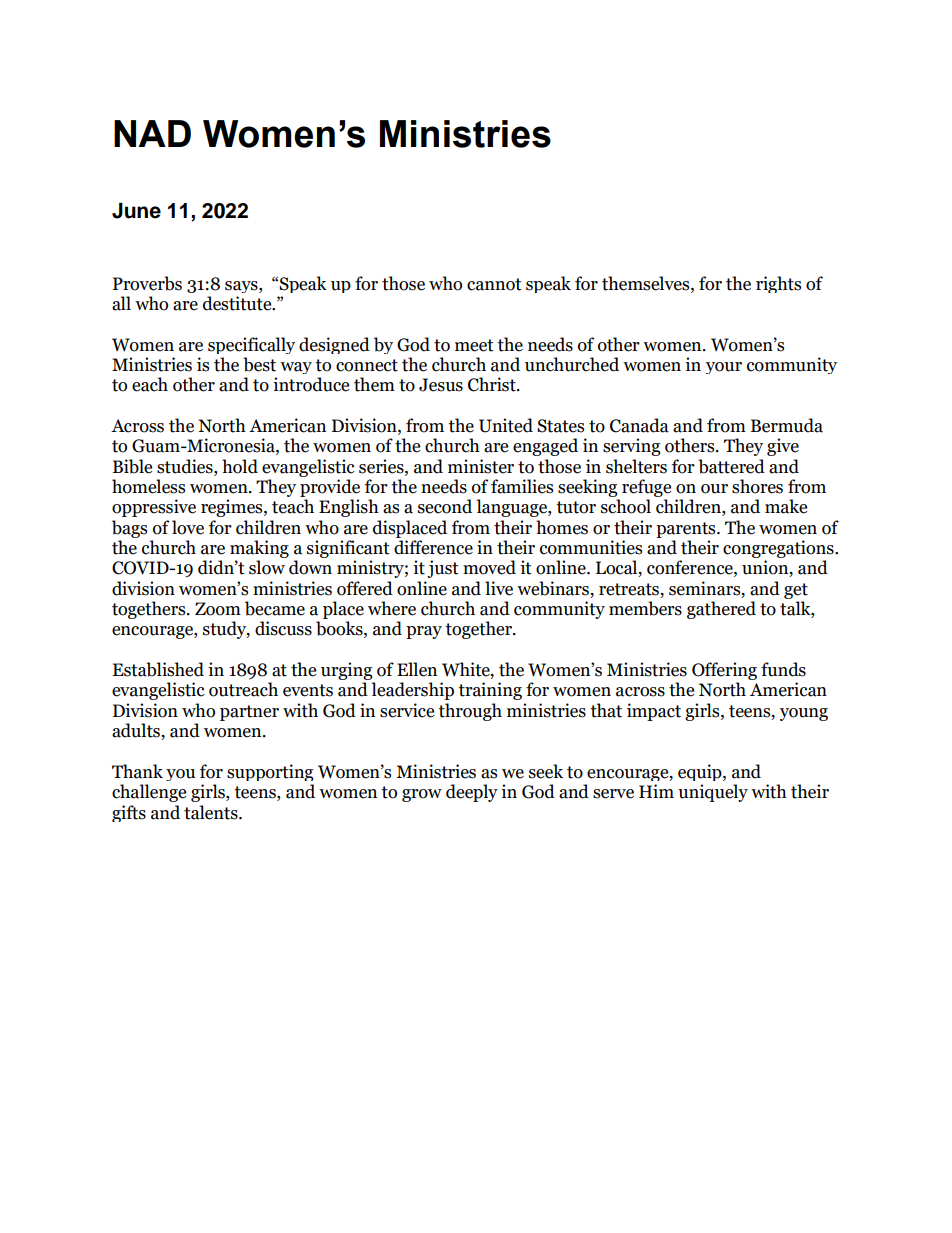  Describe the element at coordinates (721, 610) in the document. I see `gathered` at that location.
